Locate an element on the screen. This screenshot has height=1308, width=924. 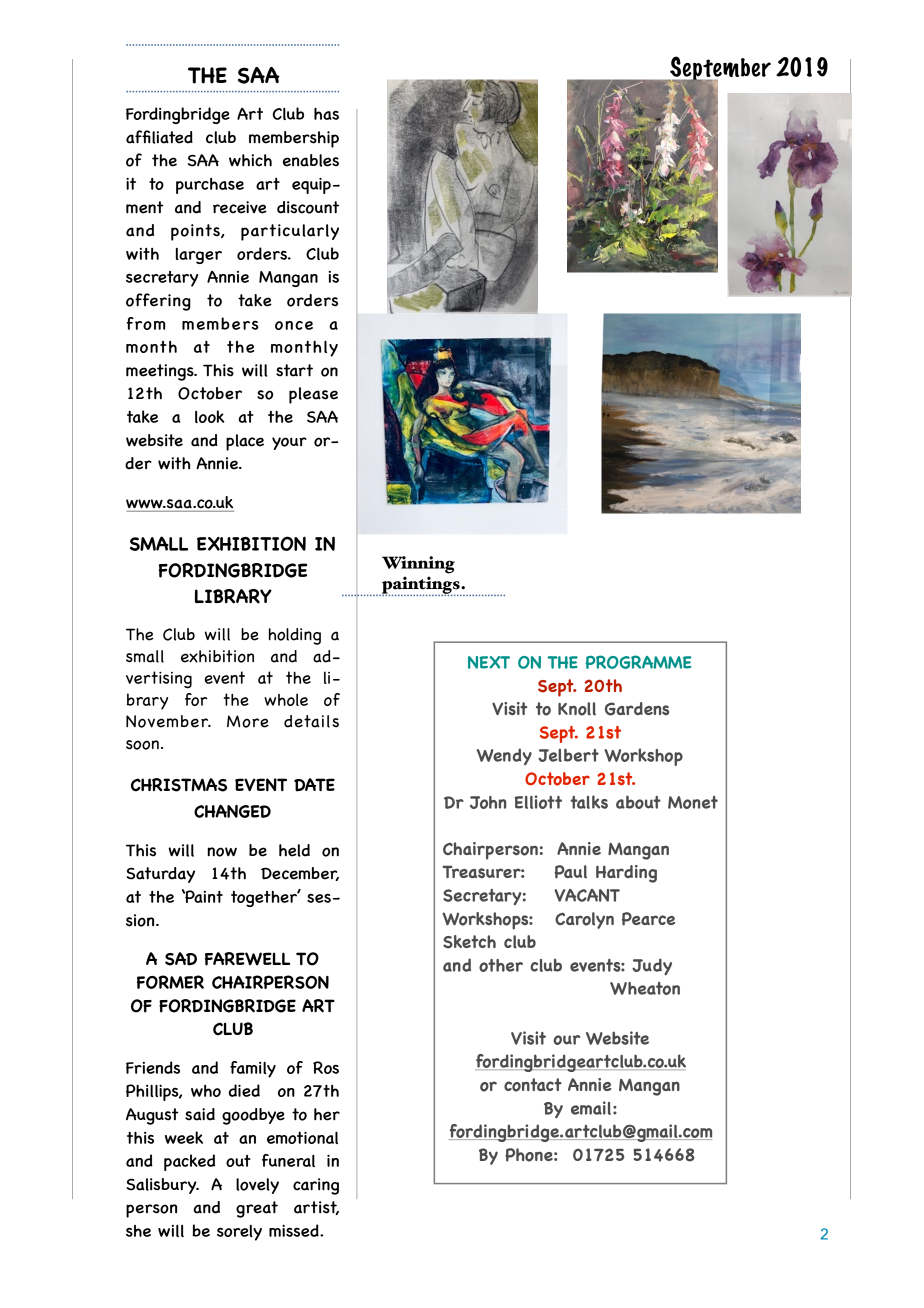
purchase is located at coordinates (210, 186).
